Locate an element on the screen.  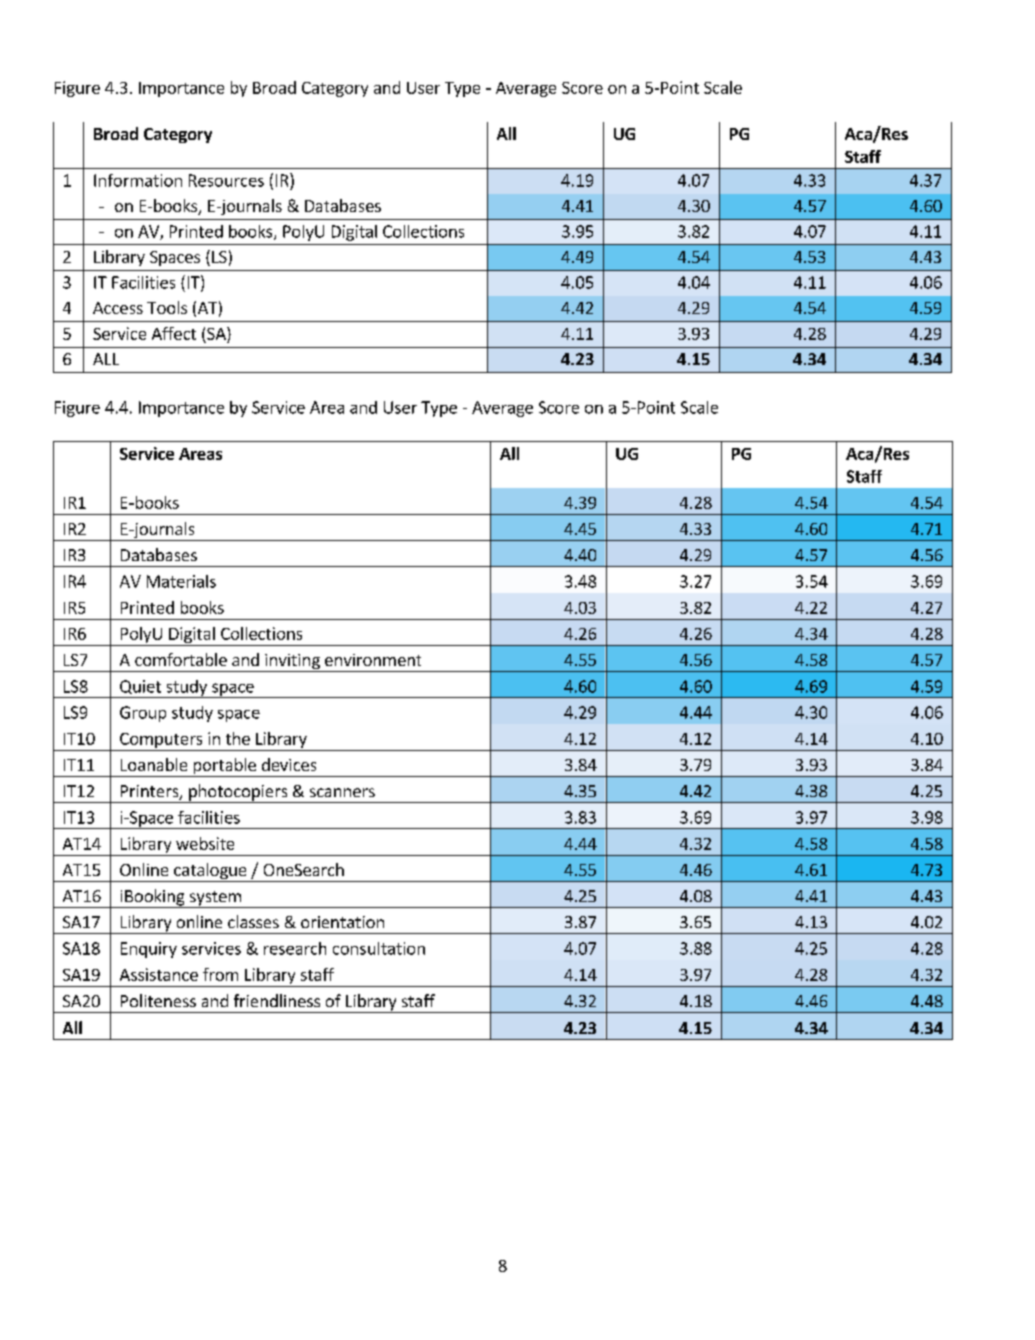
Resources is located at coordinates (226, 180).
